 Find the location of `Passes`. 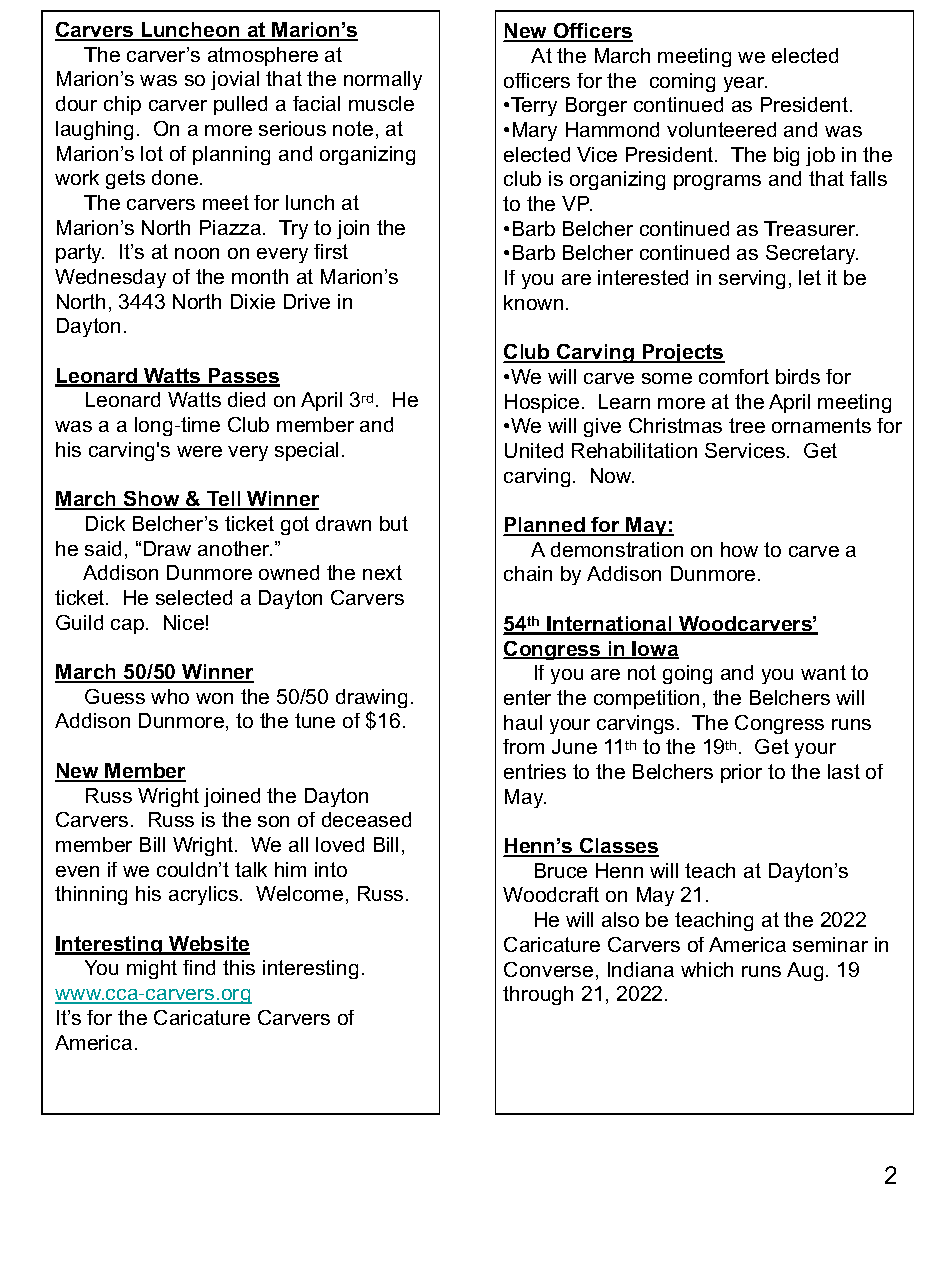

Passes is located at coordinates (243, 377).
